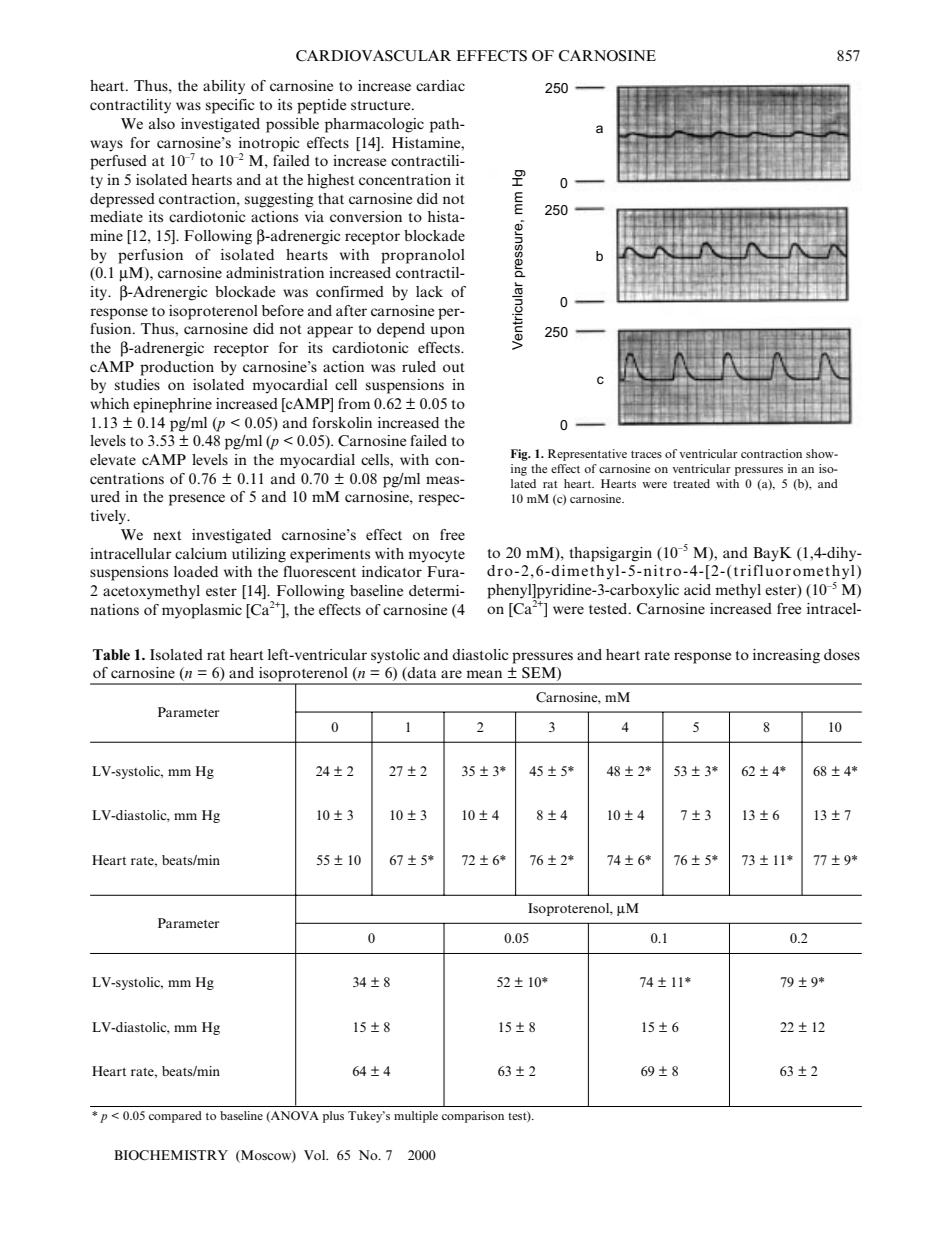  I want to click on lack, so click(429, 291).
